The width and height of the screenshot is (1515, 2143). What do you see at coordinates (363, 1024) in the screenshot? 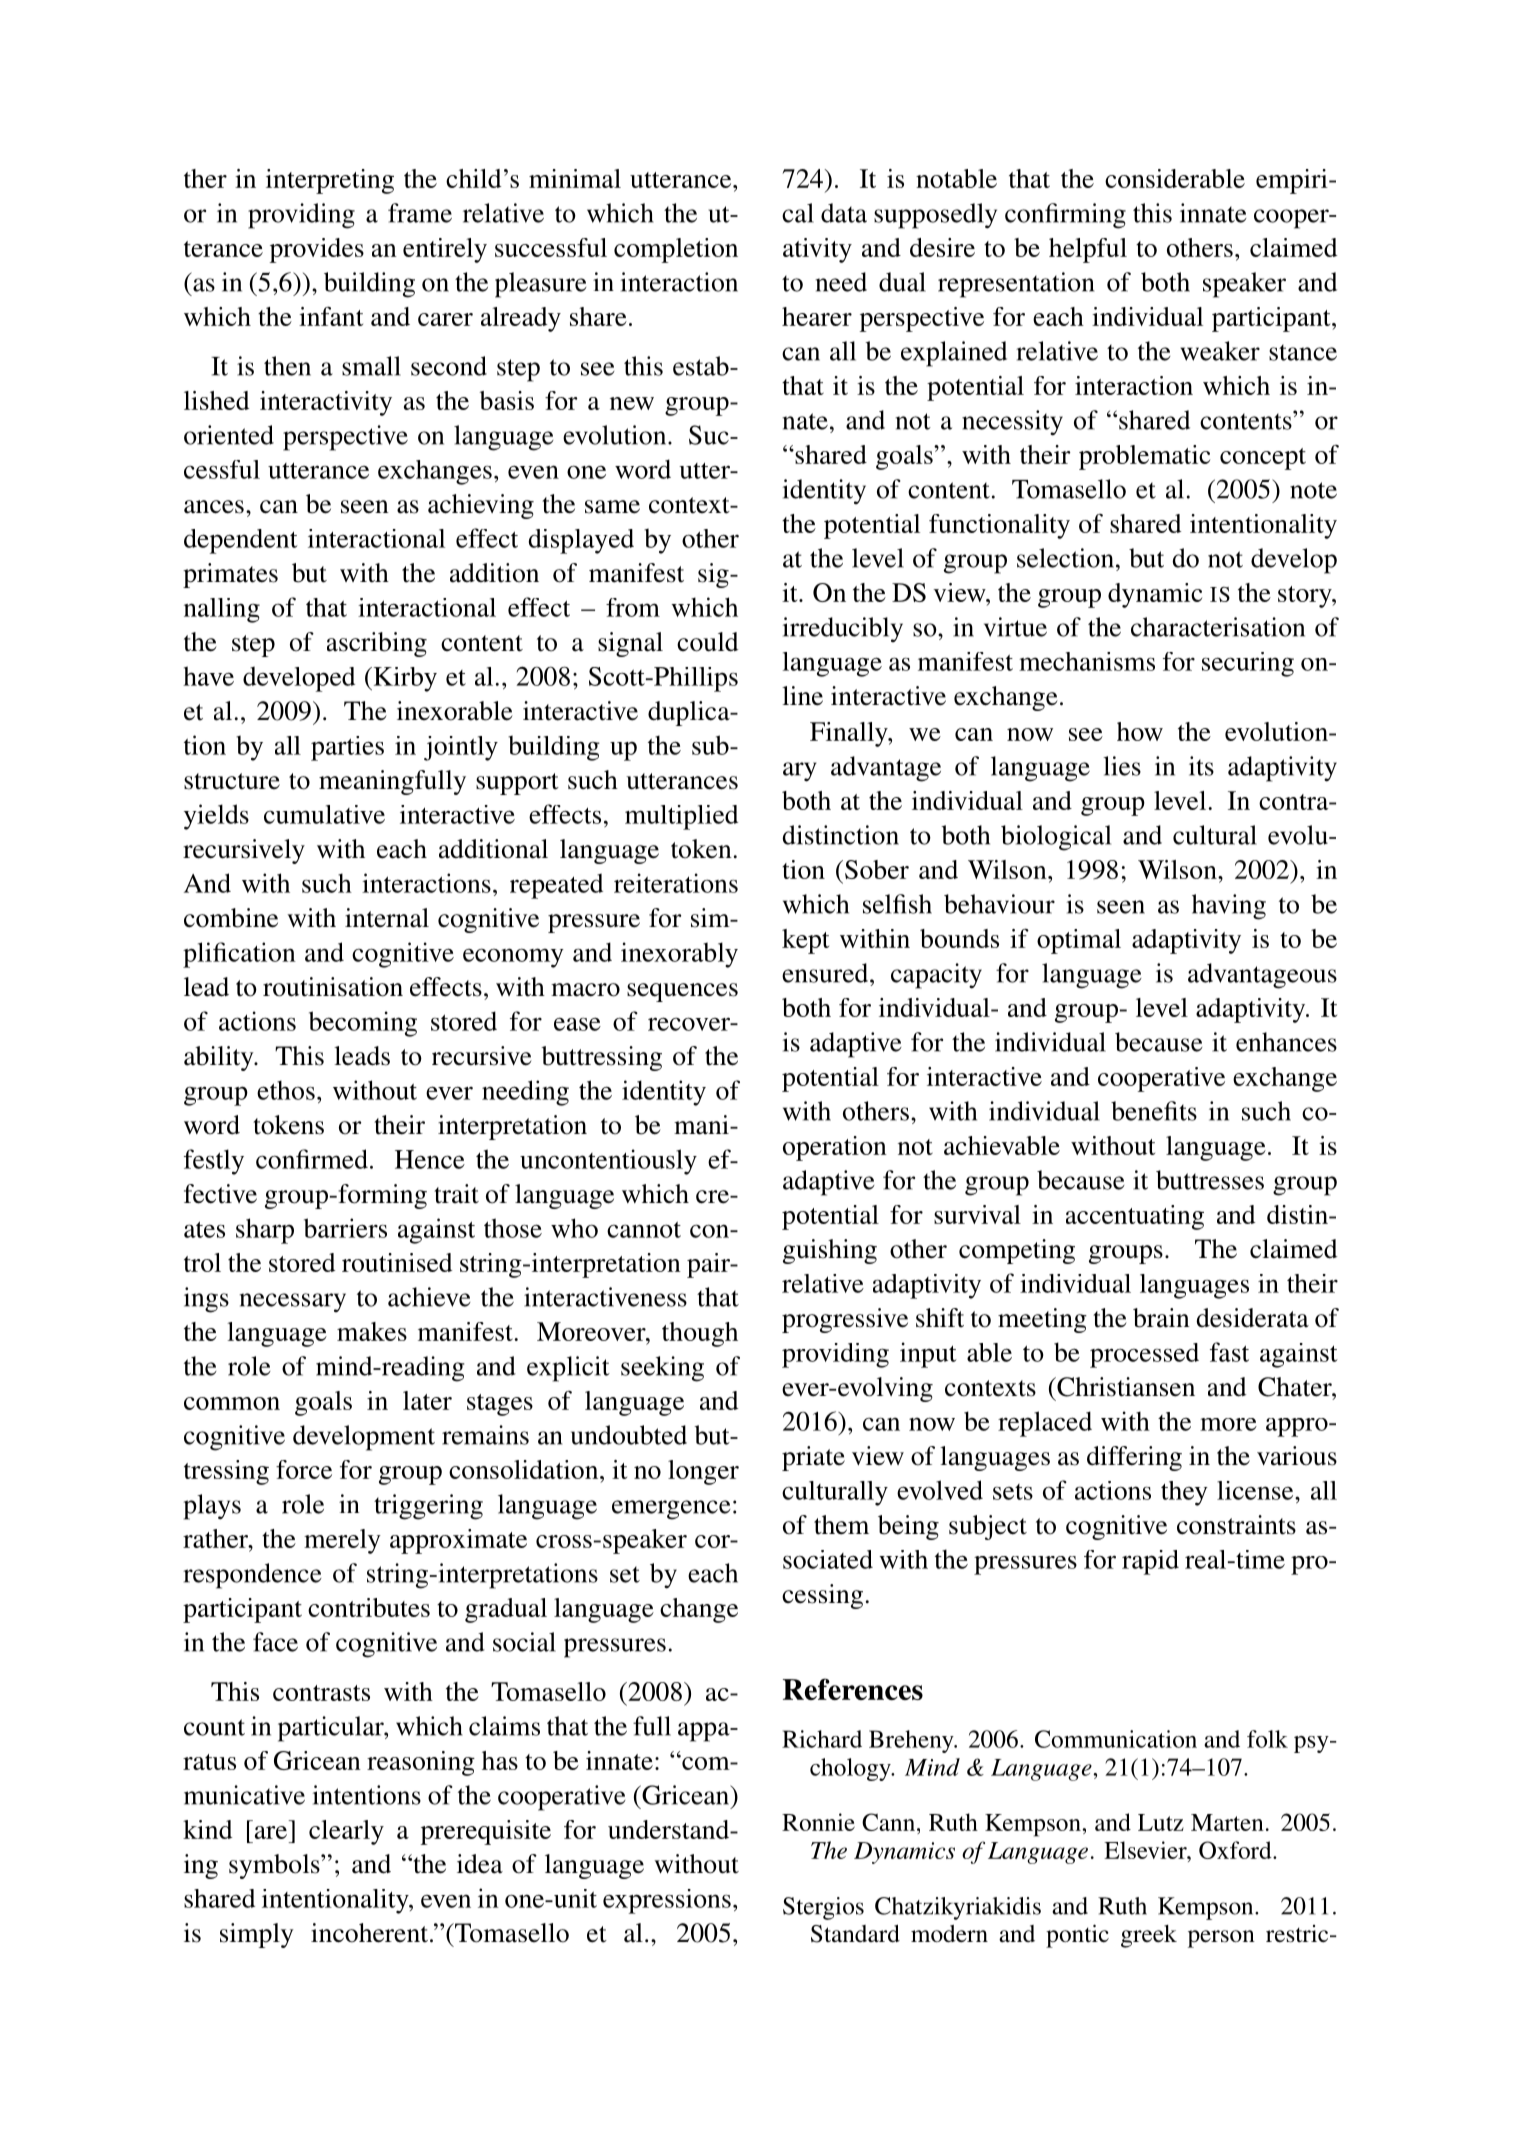
I see `becoming` at bounding box center [363, 1024].
